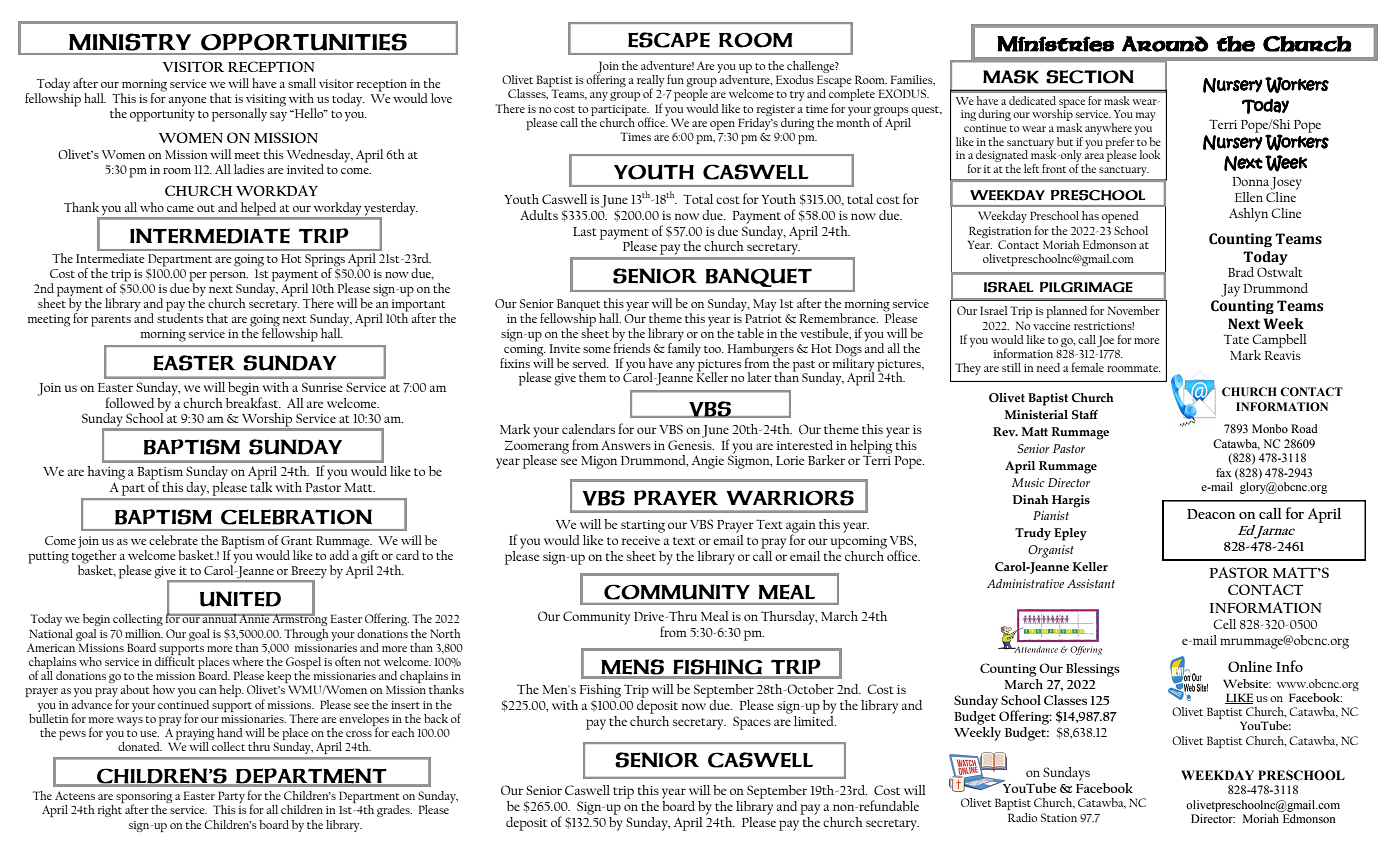  I want to click on Genesis, so click(691, 445).
